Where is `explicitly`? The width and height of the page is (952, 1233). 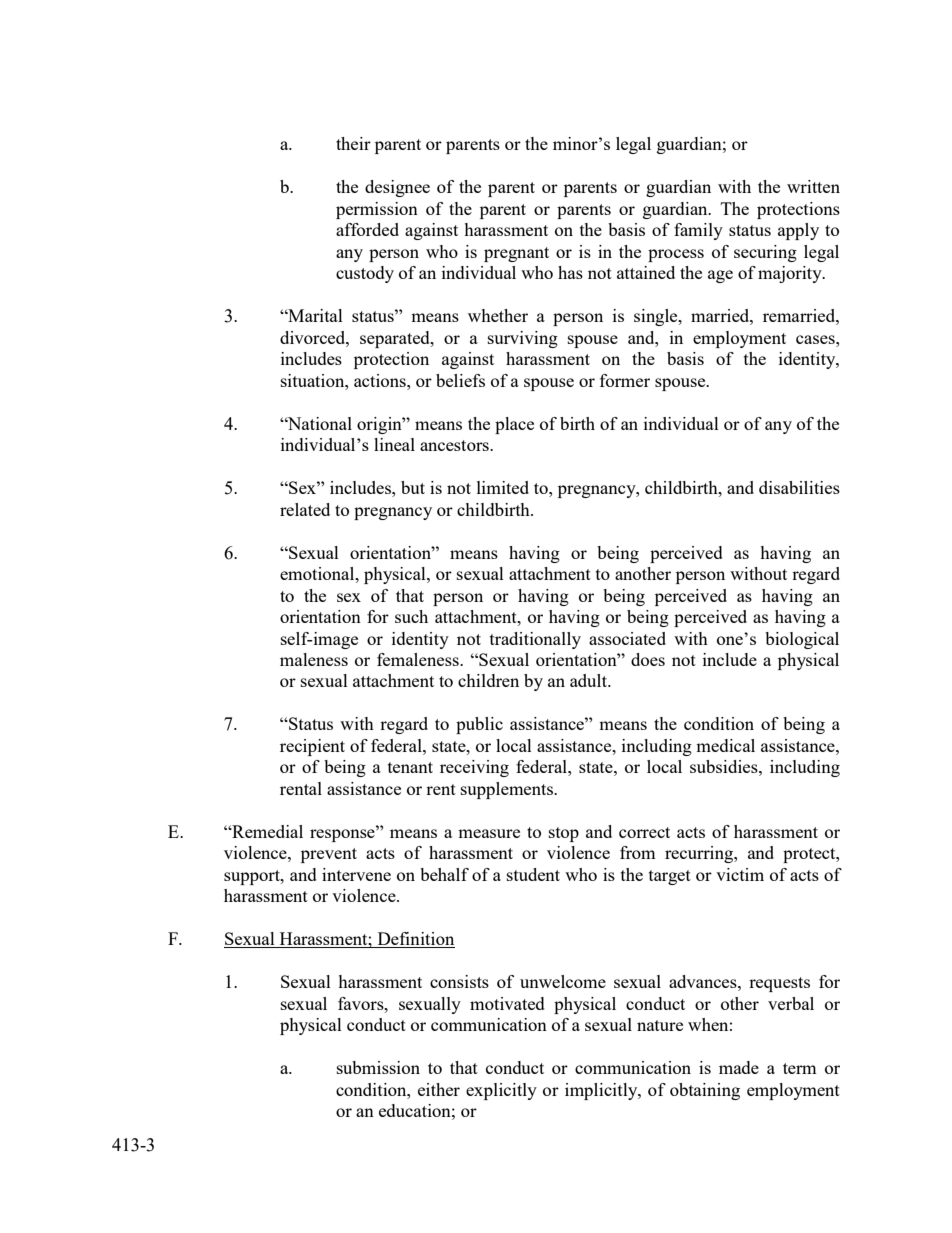 explicitly is located at coordinates (501, 1091).
